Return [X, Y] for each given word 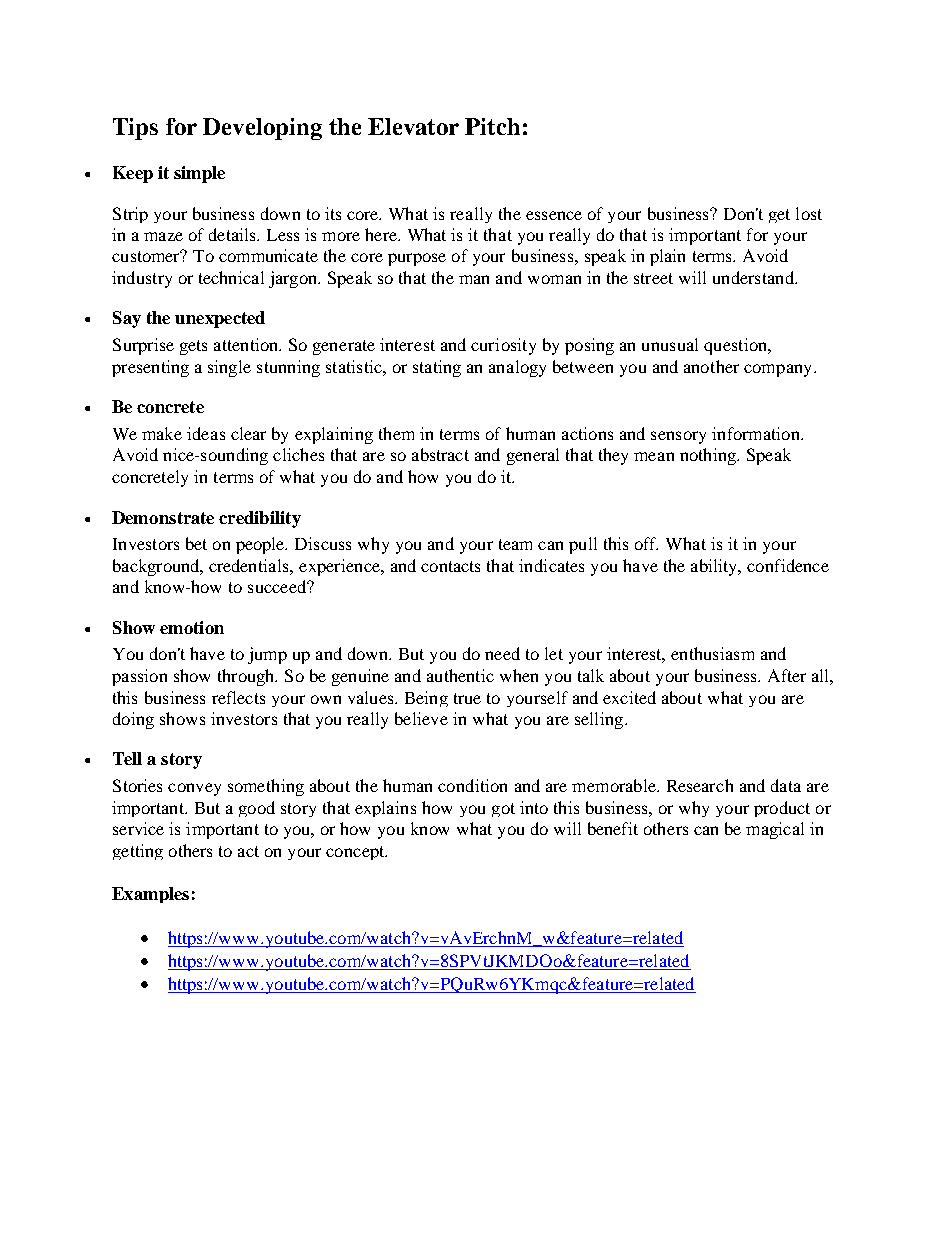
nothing [709, 456]
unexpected [220, 319]
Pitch [492, 126]
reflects [238, 697]
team [515, 544]
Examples [150, 895]
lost [809, 213]
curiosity [503, 346]
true [467, 698]
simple [199, 174]
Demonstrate [163, 517]
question [737, 346]
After [787, 675]
